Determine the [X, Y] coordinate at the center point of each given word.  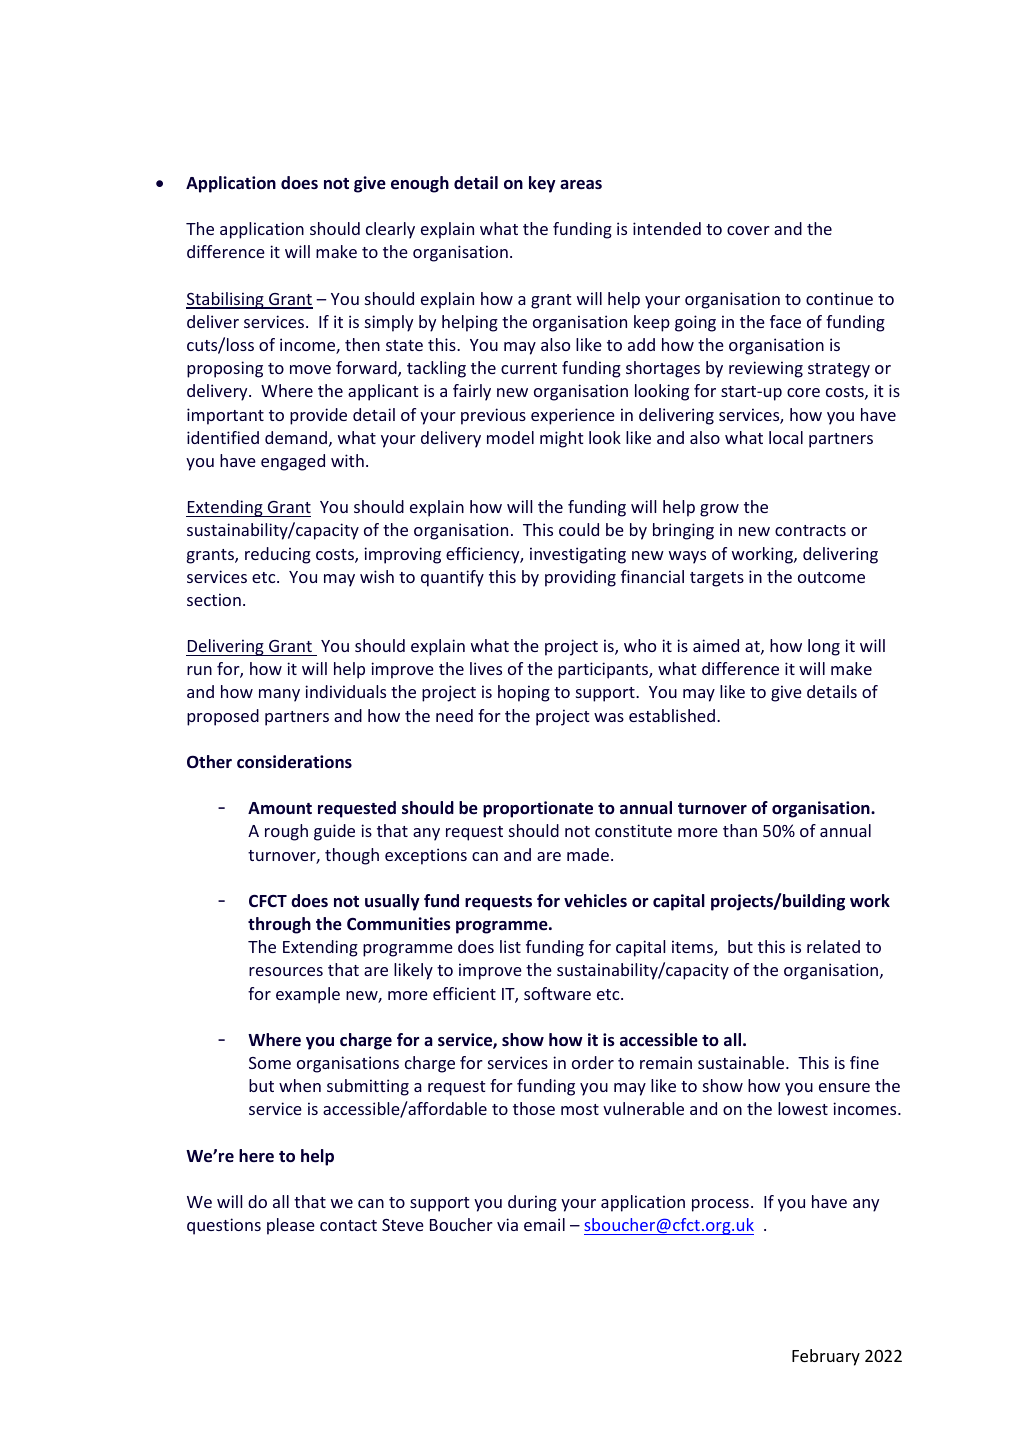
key [542, 184]
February [826, 1357]
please [291, 1226]
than [740, 830]
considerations [294, 761]
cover [748, 230]
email [544, 1224]
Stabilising [226, 300]
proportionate [538, 809]
